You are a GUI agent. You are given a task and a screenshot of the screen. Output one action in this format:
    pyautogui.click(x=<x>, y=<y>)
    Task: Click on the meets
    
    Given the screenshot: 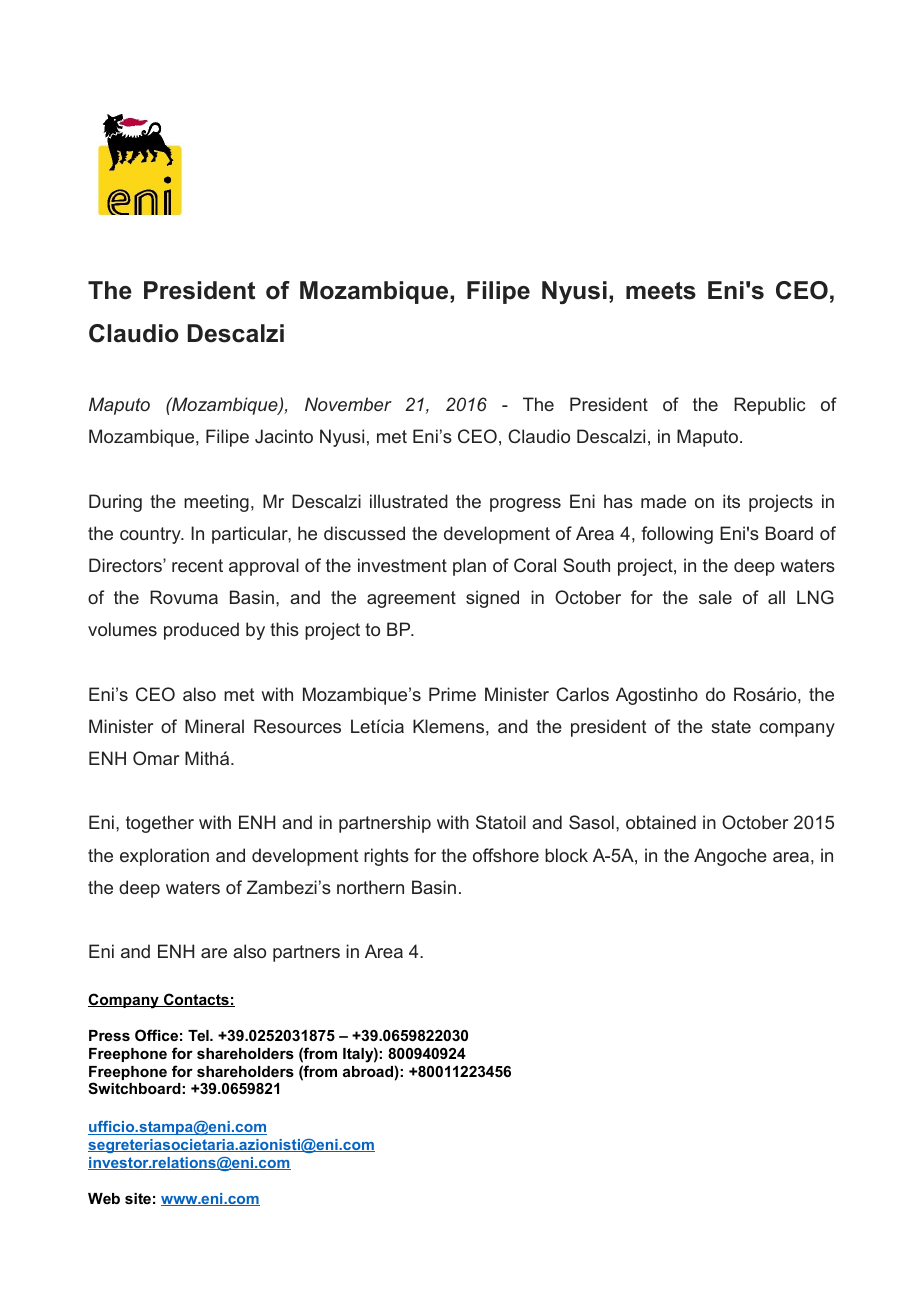 What is the action you would take?
    pyautogui.click(x=661, y=291)
